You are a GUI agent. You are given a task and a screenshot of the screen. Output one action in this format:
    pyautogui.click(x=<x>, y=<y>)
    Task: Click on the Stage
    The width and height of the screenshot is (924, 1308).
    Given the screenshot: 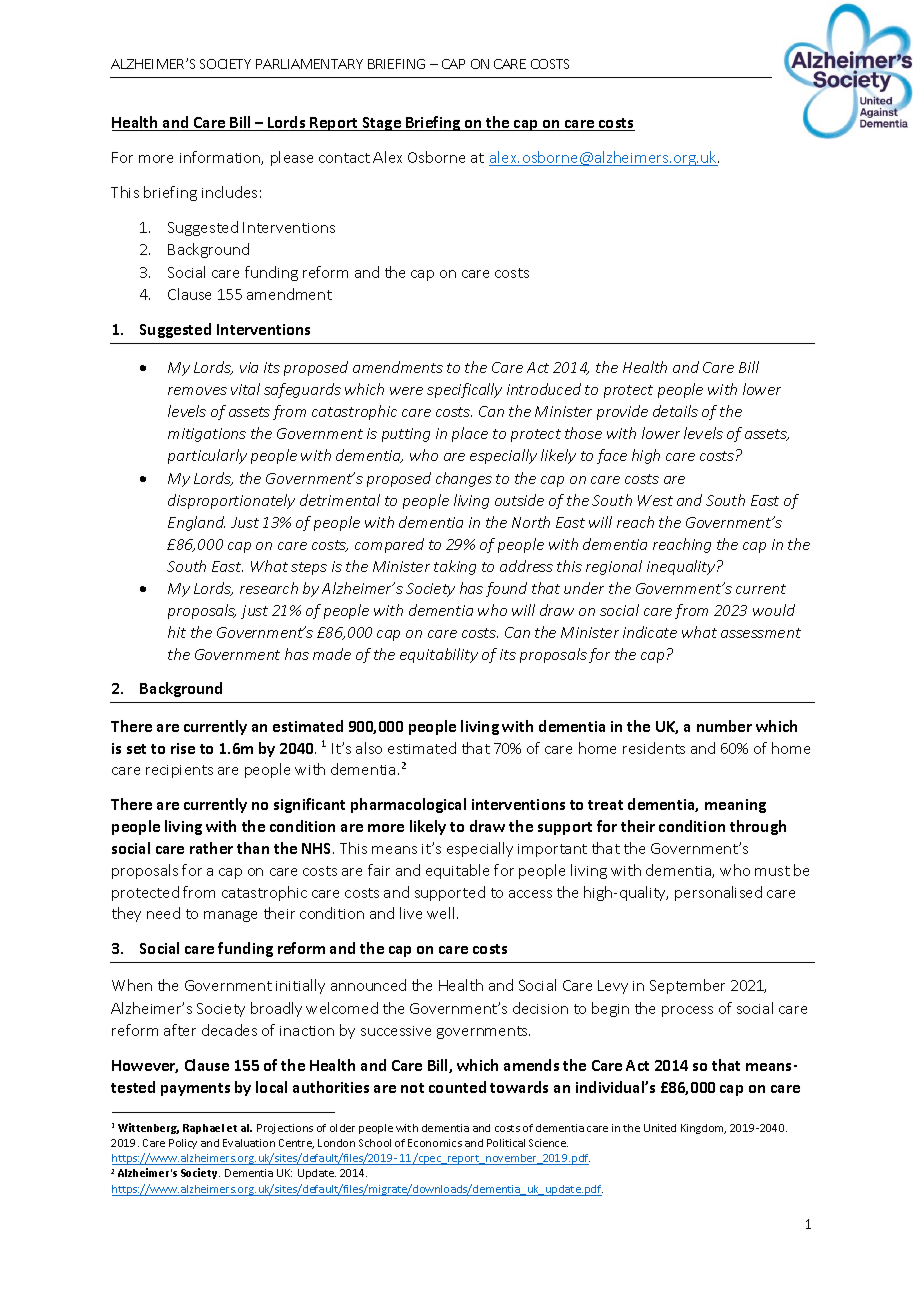 What is the action you would take?
    pyautogui.click(x=381, y=124)
